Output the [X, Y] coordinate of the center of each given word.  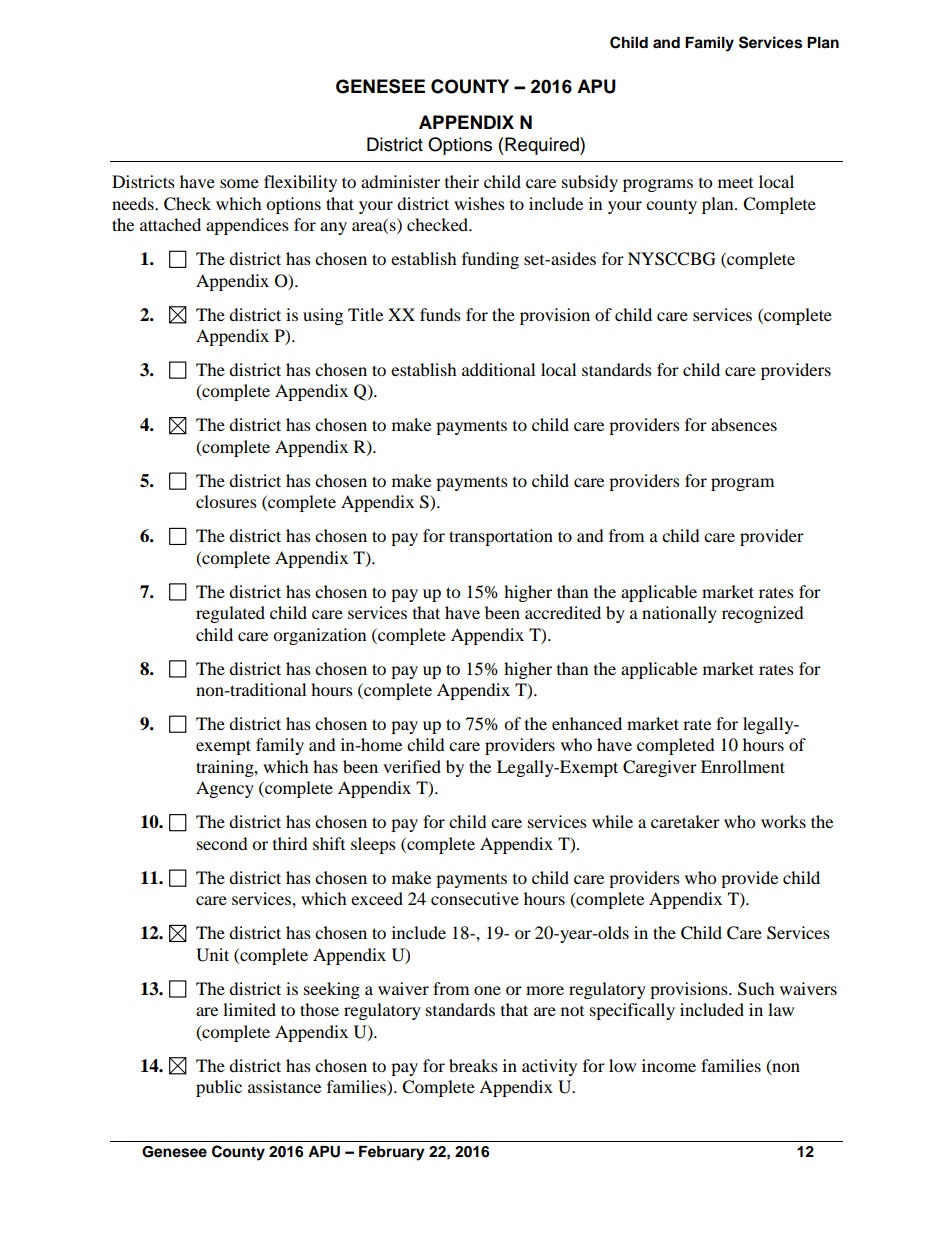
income [669, 1065]
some [239, 183]
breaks [473, 1065]
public [219, 1088]
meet [735, 183]
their [462, 181]
